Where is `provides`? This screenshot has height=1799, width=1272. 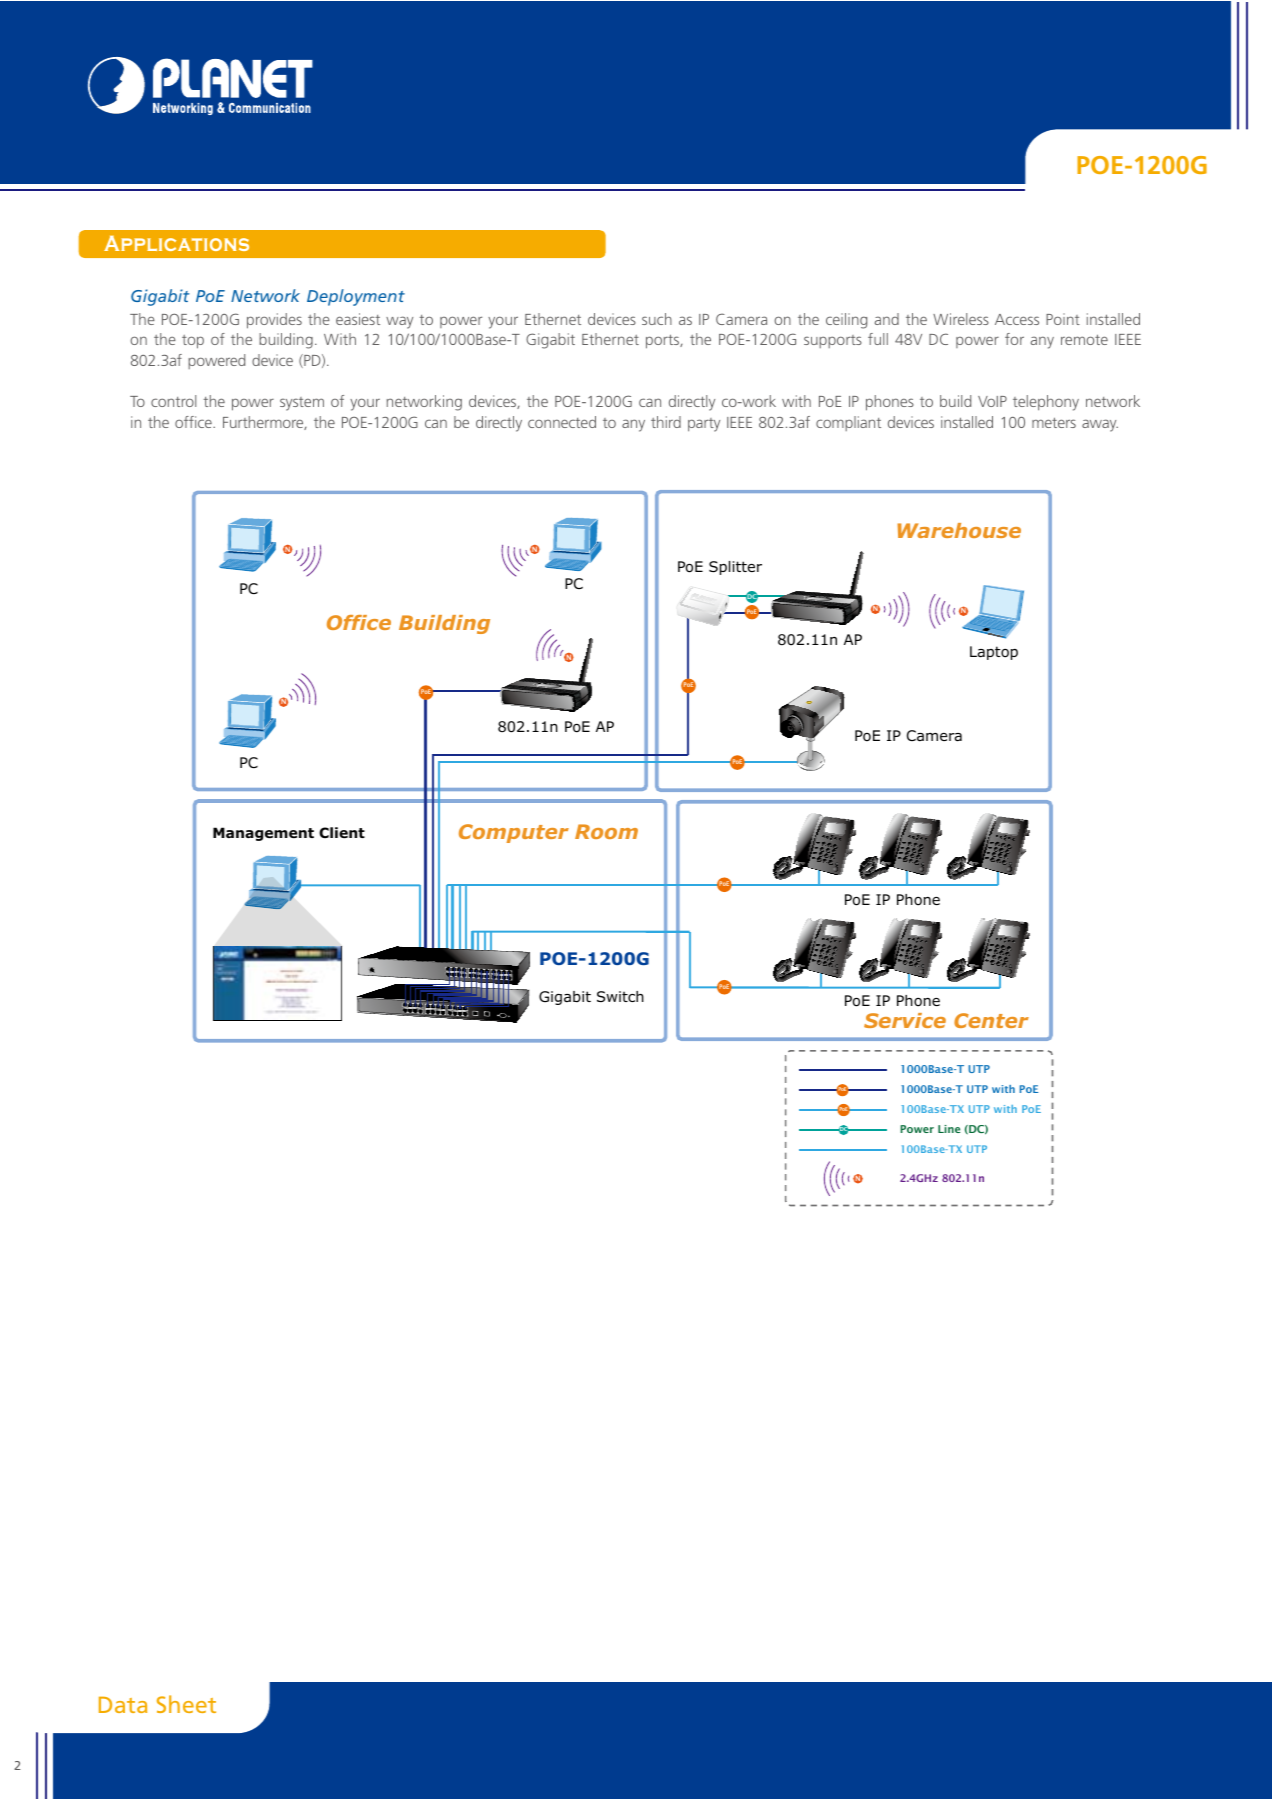
provides is located at coordinates (274, 321).
